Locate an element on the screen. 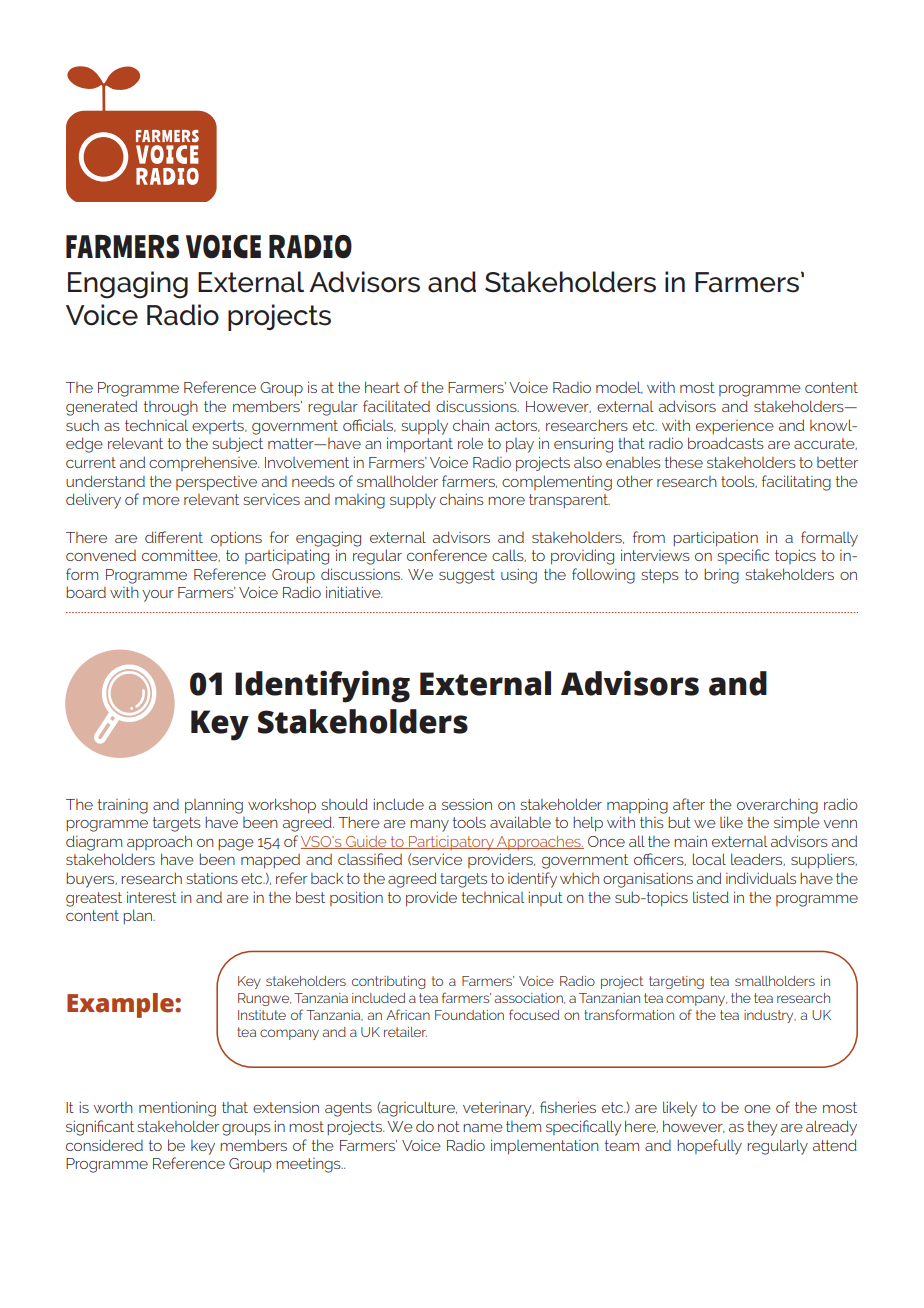 Image resolution: width=924 pixels, height=1308 pixels. bring is located at coordinates (721, 576).
